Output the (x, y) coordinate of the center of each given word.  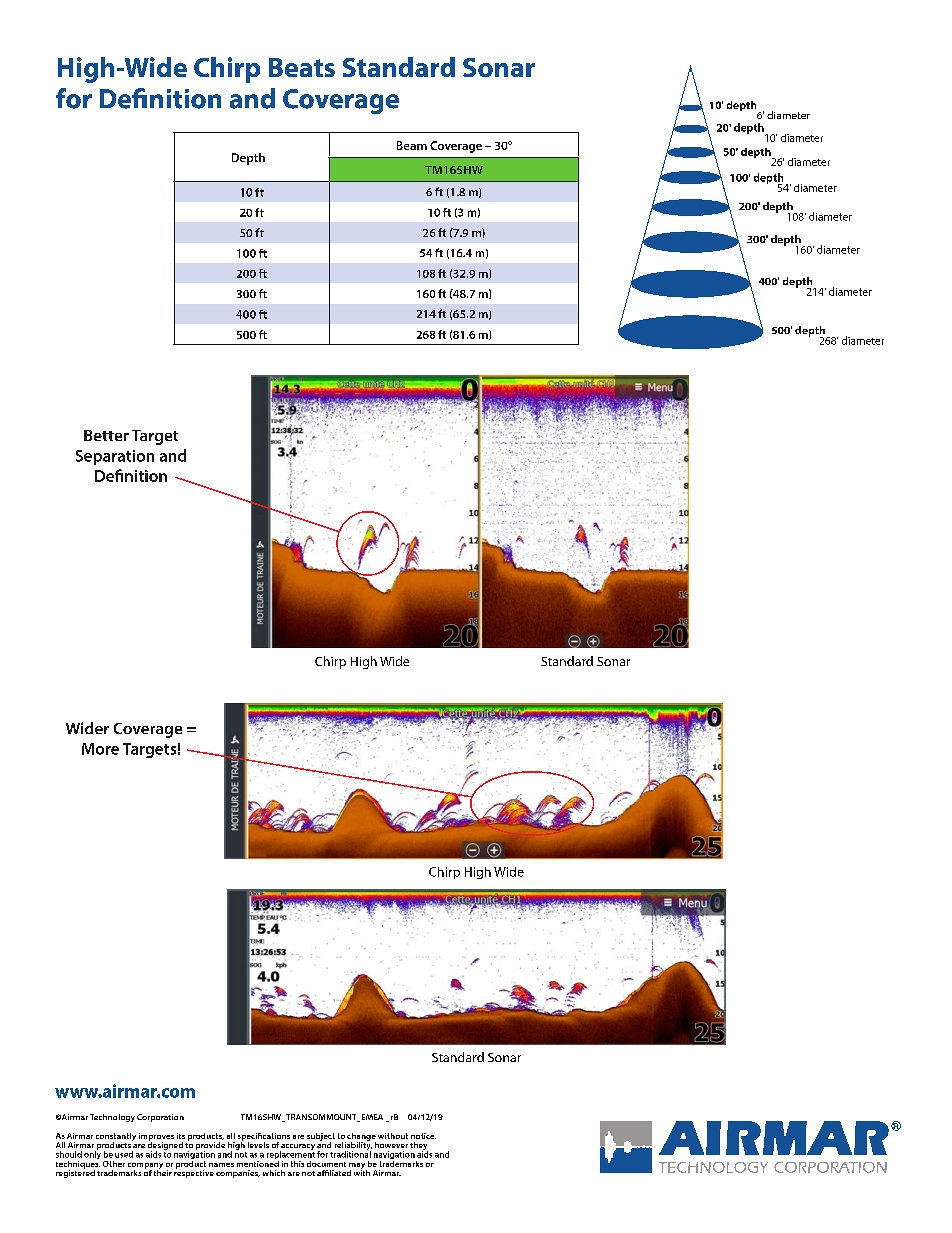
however (391, 1145)
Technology (112, 1118)
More (100, 749)
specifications (264, 1138)
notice (423, 1136)
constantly (116, 1138)
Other (114, 1164)
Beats (302, 67)
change (361, 1138)
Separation (115, 457)
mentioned (258, 1162)
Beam (412, 145)
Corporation (160, 1118)
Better (106, 435)
